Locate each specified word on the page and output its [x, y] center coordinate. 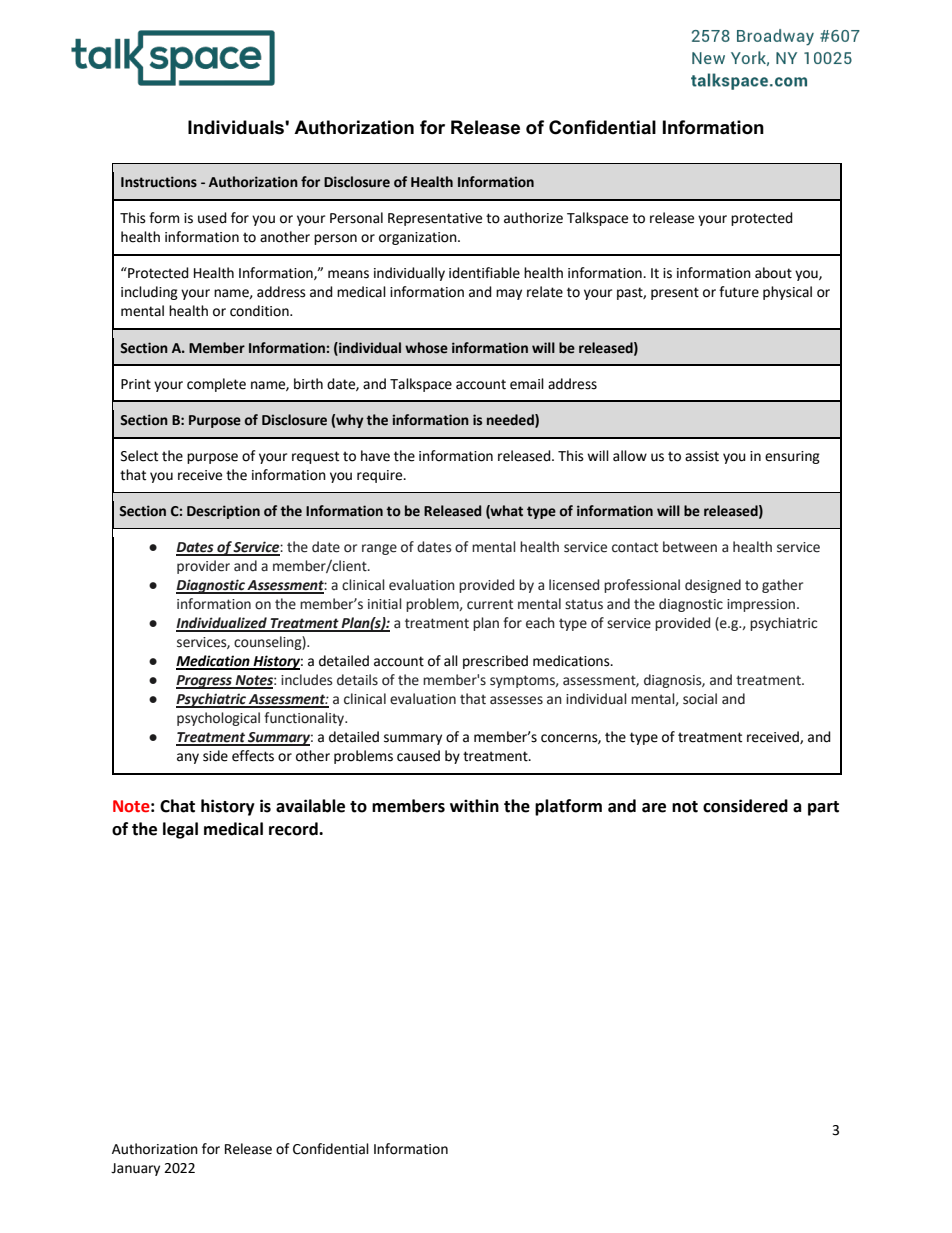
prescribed [495, 662]
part [823, 808]
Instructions [159, 182]
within [474, 806]
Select [139, 456]
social [700, 699]
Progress [205, 682]
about [773, 273]
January [135, 1169]
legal [180, 830]
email [527, 384]
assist [702, 456]
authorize [533, 218]
